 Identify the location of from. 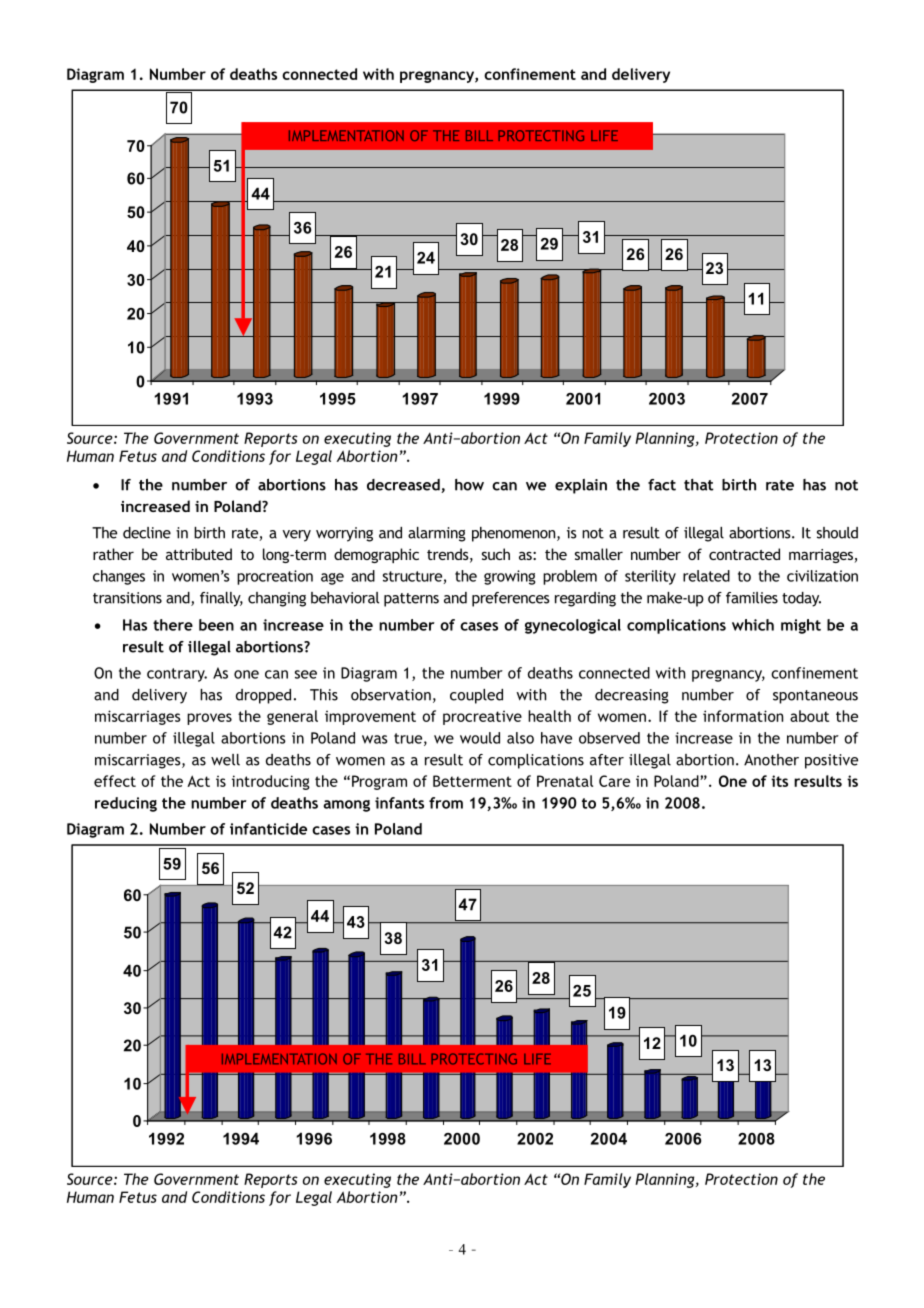
(446, 803).
